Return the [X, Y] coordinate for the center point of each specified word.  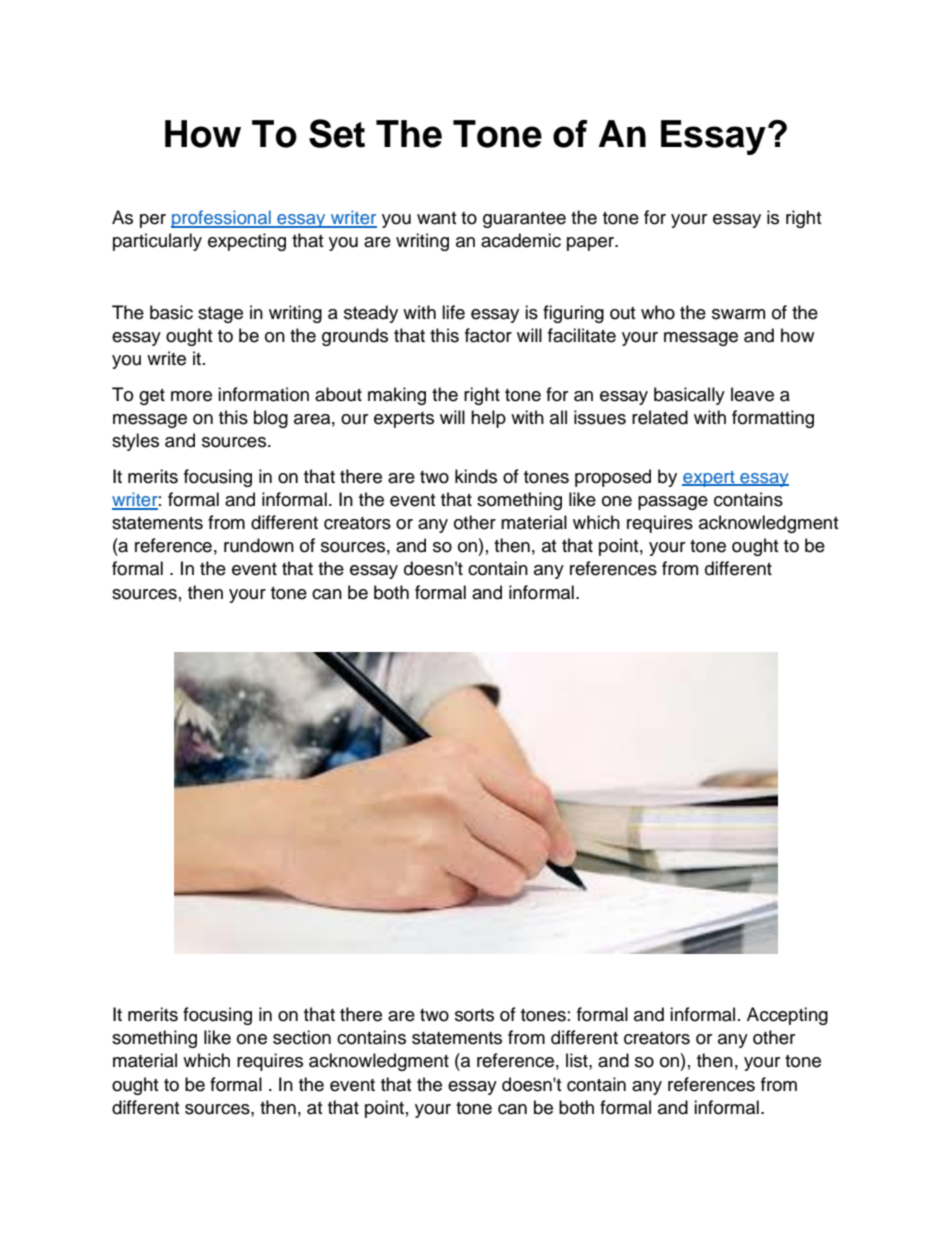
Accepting [787, 1016]
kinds [476, 476]
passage [673, 503]
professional [222, 219]
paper [591, 244]
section [302, 1037]
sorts [474, 1015]
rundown [259, 545]
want [436, 218]
